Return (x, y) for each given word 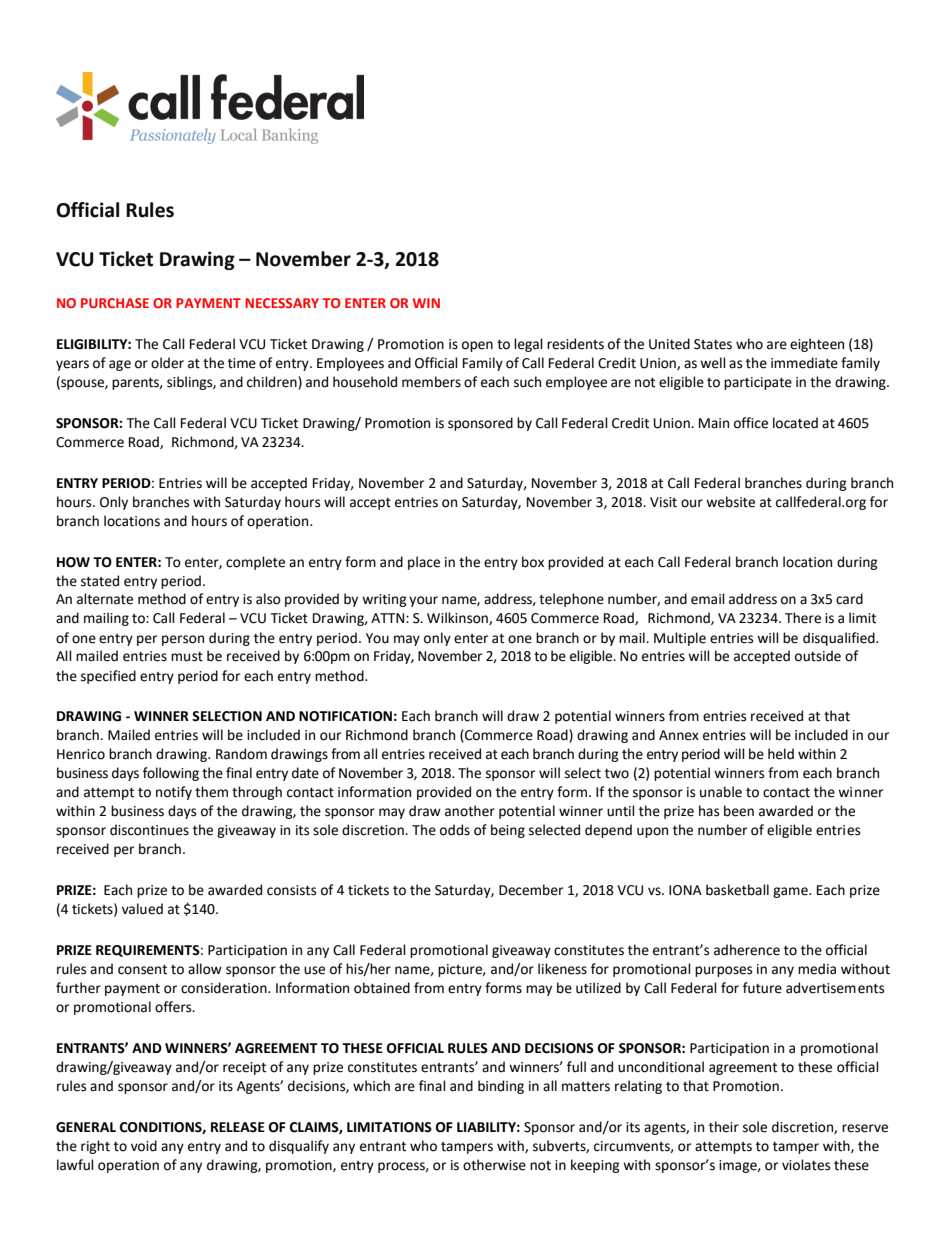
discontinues (149, 830)
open (477, 346)
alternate (105, 599)
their (724, 1127)
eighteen (817, 345)
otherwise (494, 1165)
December (531, 890)
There (803, 618)
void (144, 1146)
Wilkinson (458, 618)
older (167, 363)
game (791, 892)
